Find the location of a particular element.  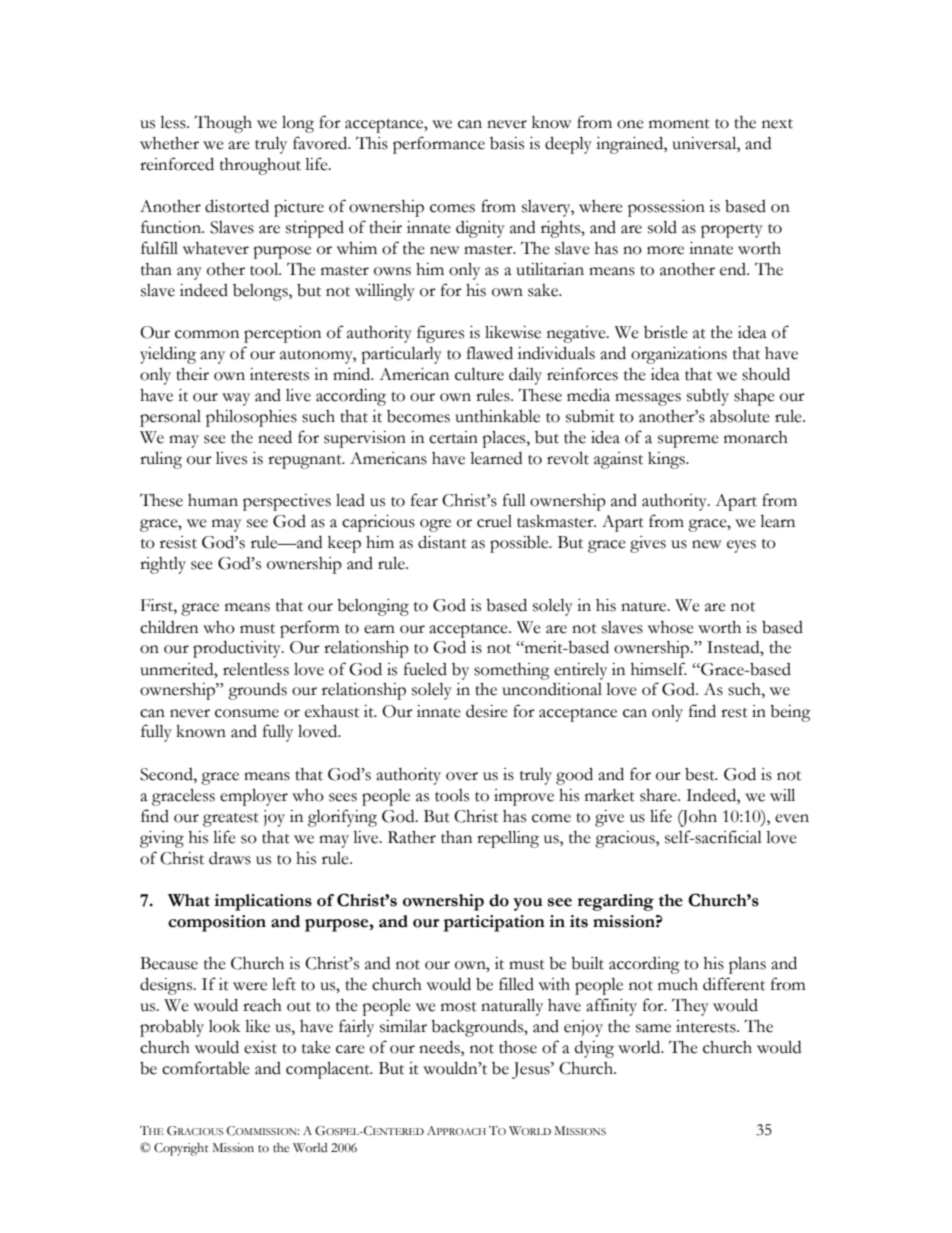

organizations is located at coordinates (679, 355).
